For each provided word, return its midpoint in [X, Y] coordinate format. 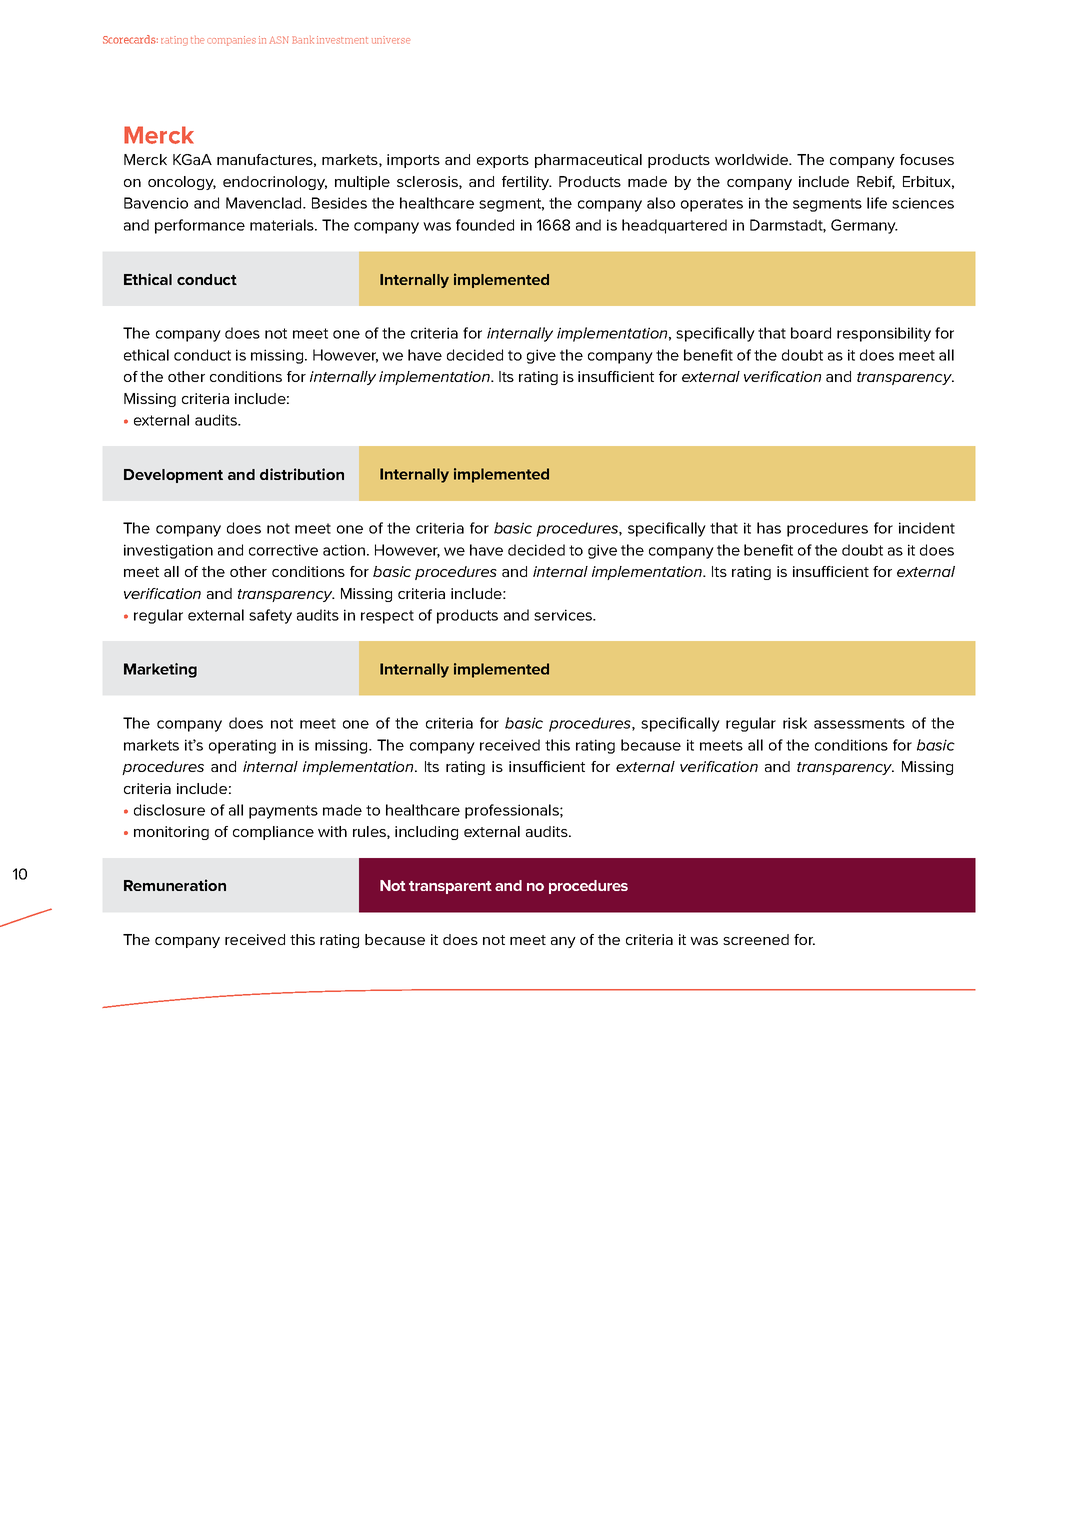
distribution [302, 474]
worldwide [753, 159]
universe [391, 40]
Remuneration [175, 885]
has [769, 528]
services [564, 615]
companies [231, 41]
